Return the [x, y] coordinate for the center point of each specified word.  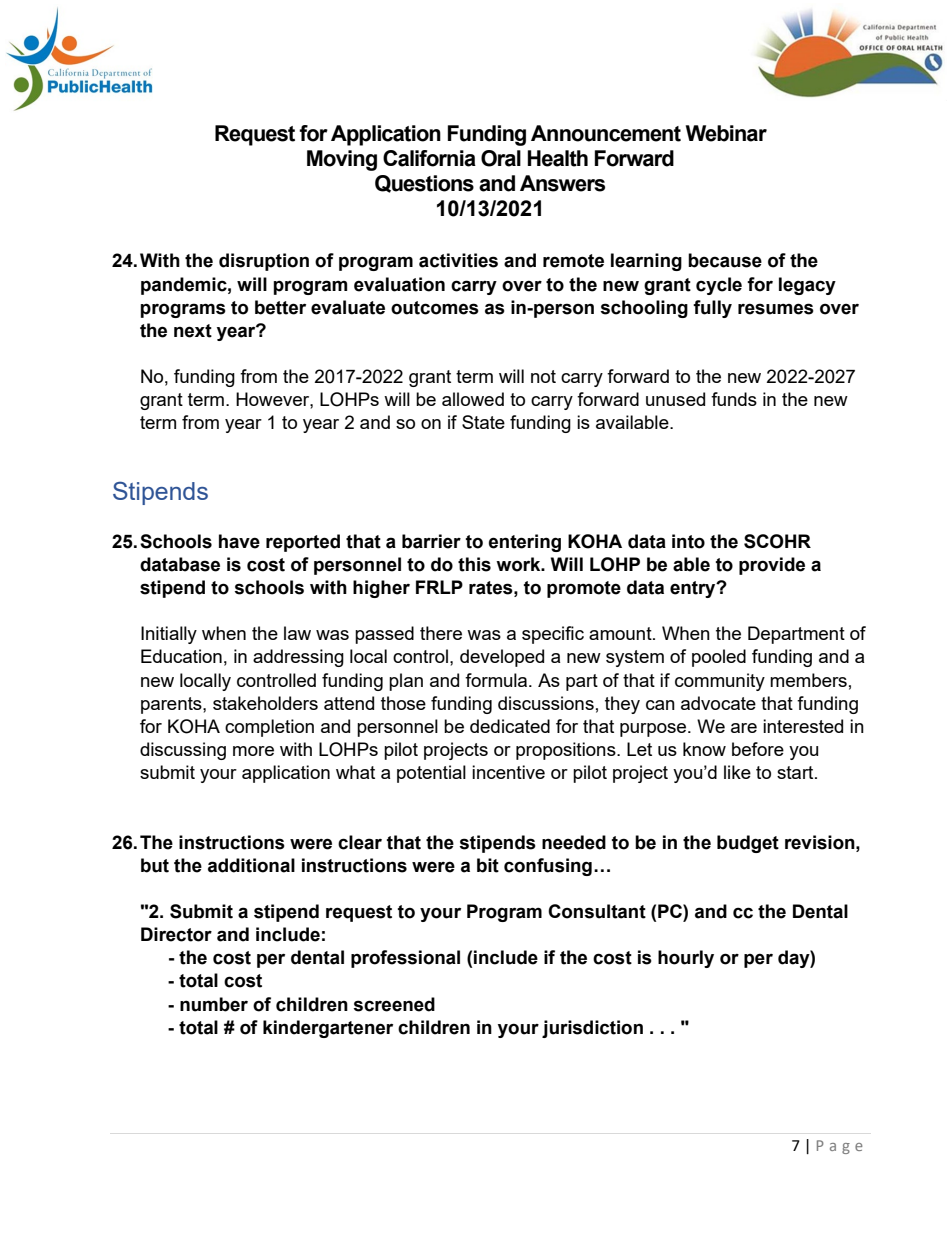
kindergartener [328, 1029]
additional [251, 865]
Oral [501, 158]
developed [502, 658]
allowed [473, 399]
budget [748, 844]
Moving [342, 160]
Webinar [726, 133]
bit [488, 865]
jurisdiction [592, 1029]
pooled [719, 658]
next [193, 331]
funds [734, 399]
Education [181, 656]
